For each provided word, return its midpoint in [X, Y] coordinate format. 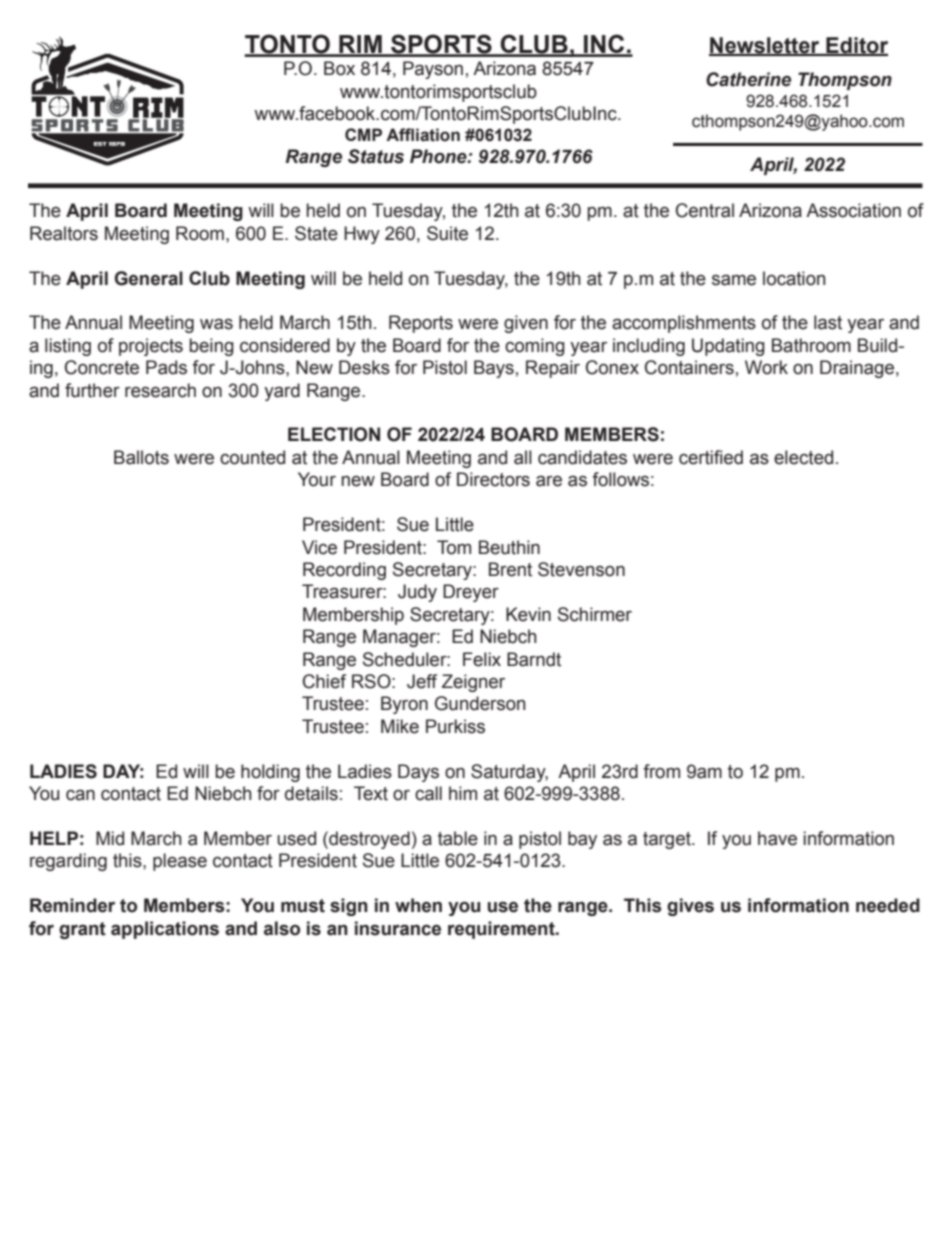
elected [803, 457]
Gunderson [480, 703]
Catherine [748, 79]
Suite [447, 233]
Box [339, 68]
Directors [493, 479]
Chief [324, 681]
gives [690, 907]
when [418, 905]
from [661, 771]
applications [165, 930]
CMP [363, 134]
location [794, 278]
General [149, 278]
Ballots [141, 457]
